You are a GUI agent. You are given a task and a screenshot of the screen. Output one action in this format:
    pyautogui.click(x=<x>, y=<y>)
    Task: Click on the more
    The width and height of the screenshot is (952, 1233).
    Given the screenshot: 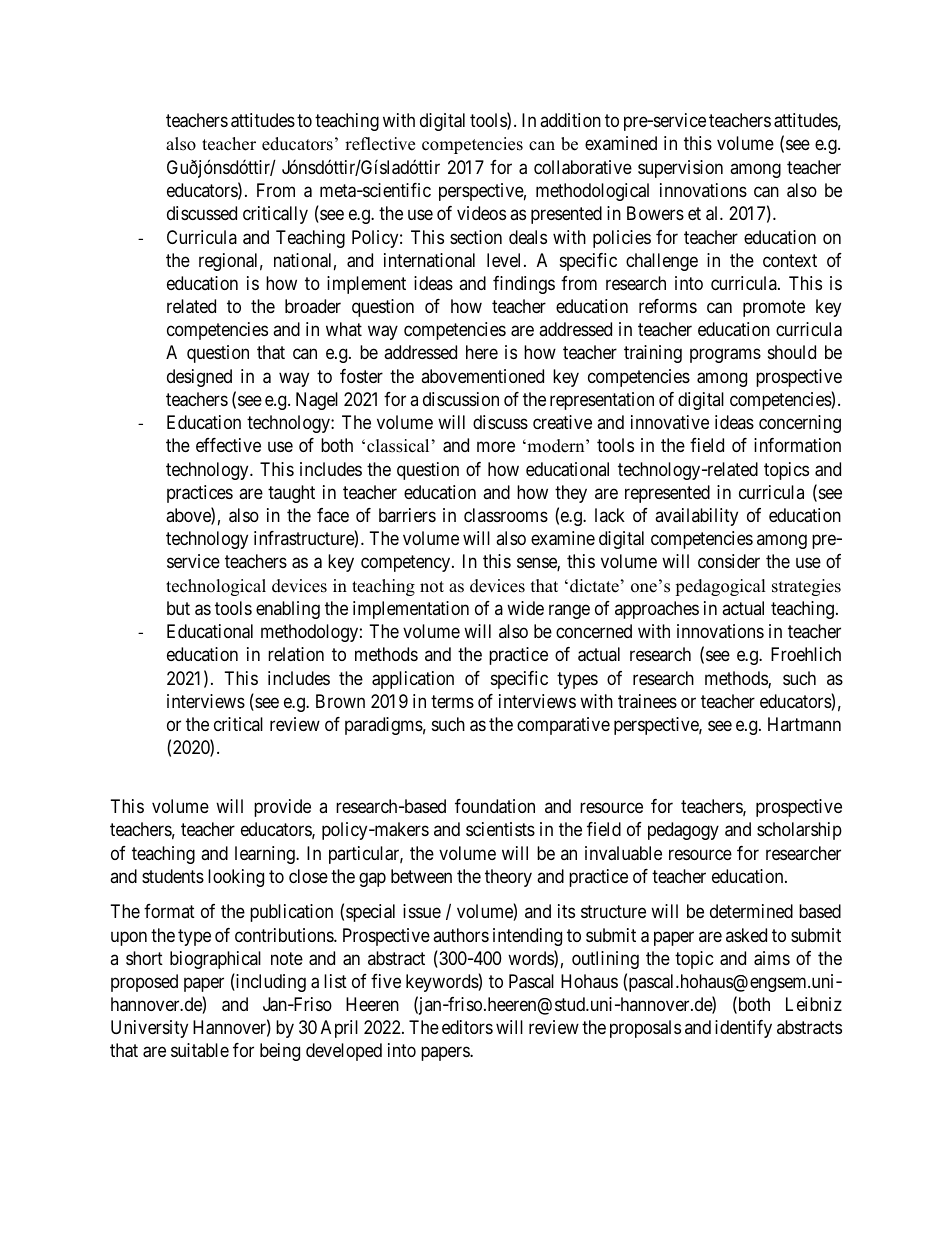 What is the action you would take?
    pyautogui.click(x=496, y=447)
